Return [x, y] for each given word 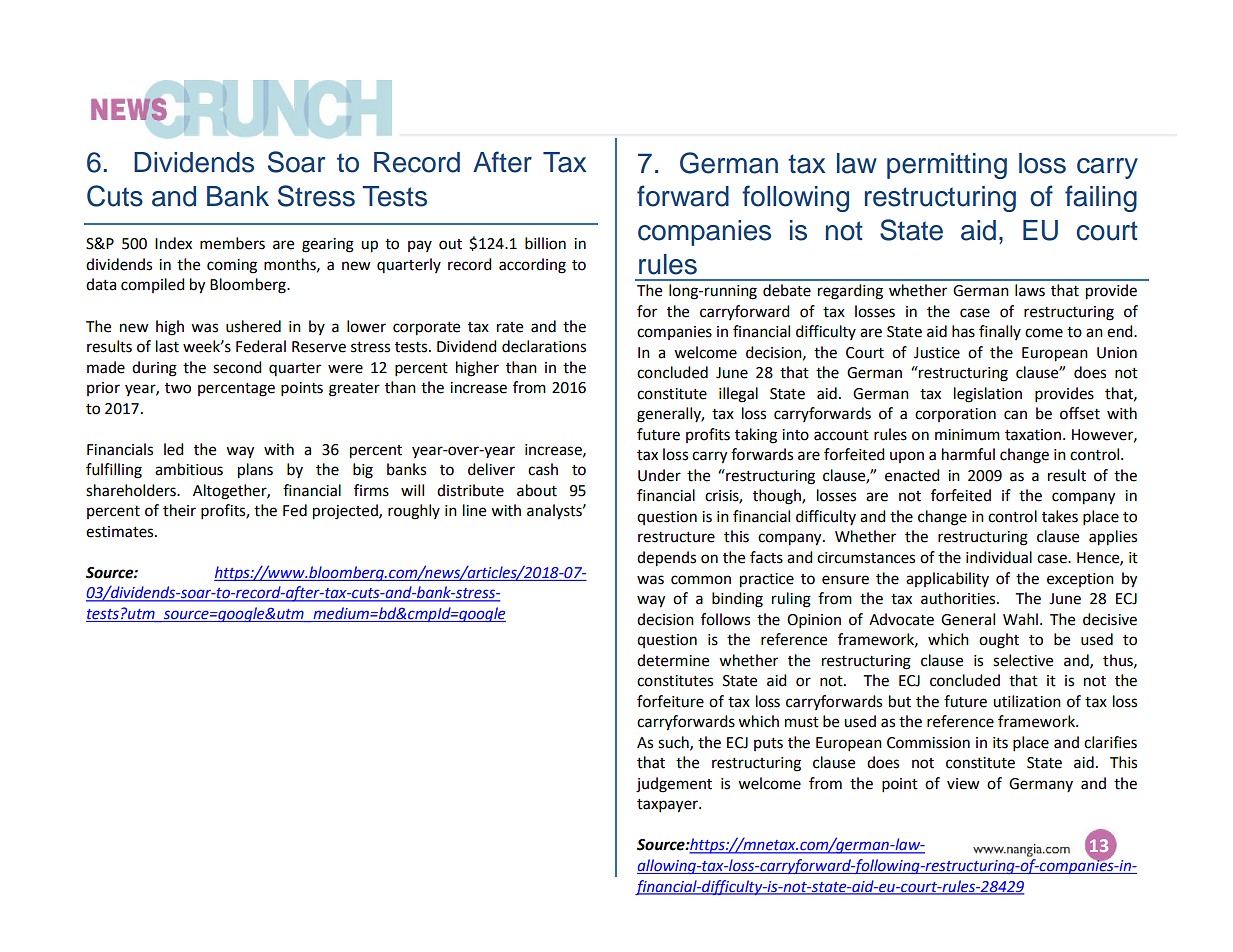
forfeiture [670, 701]
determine [673, 660]
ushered [253, 326]
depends [666, 559]
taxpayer [668, 806]
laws [1030, 290]
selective [1023, 660]
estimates [121, 532]
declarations [544, 346]
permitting [947, 166]
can [1015, 415]
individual [999, 557]
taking [756, 436]
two [178, 388]
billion [545, 243]
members [232, 243]
